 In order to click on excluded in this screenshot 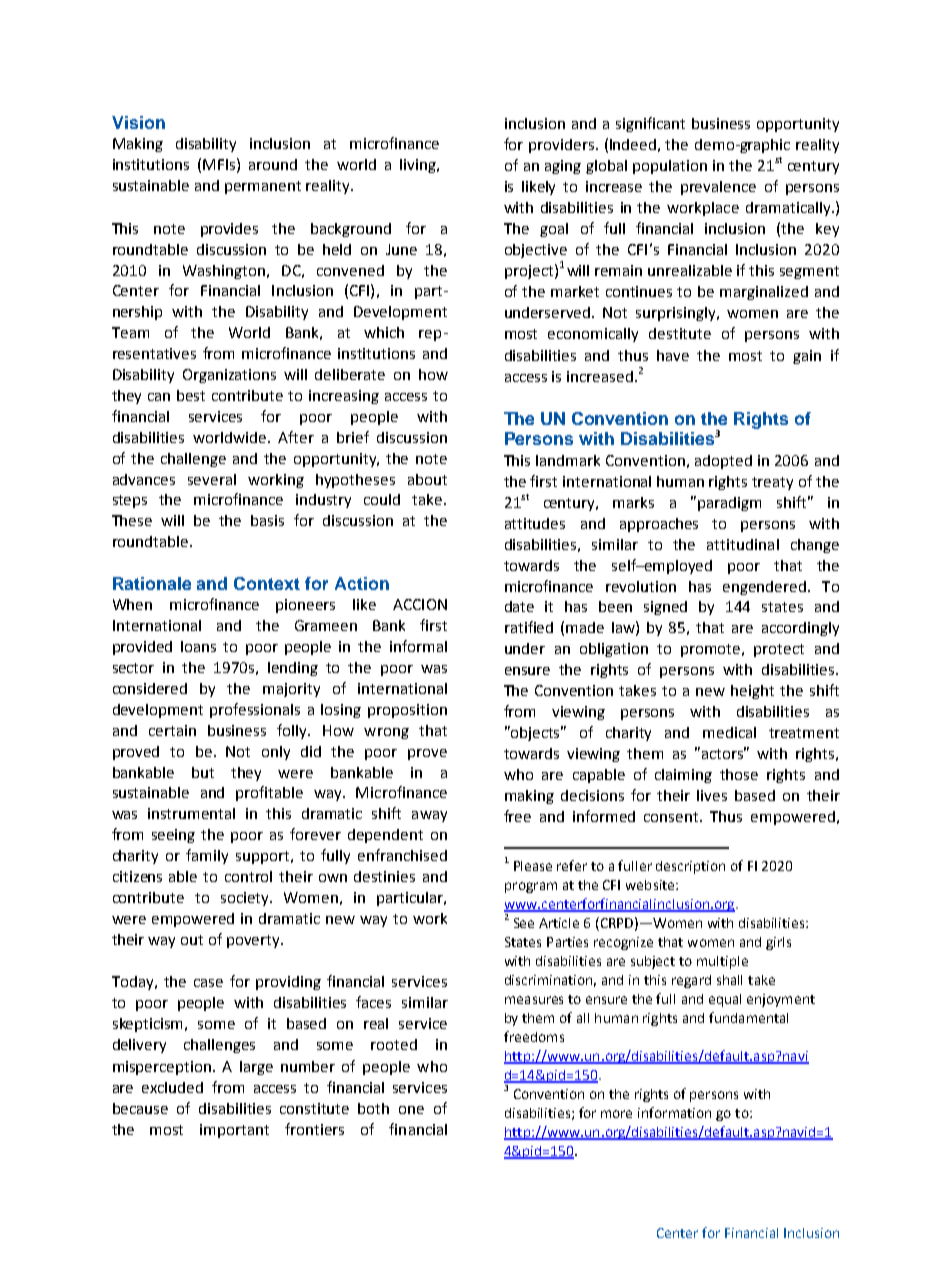, I will do `click(172, 1087)`.
